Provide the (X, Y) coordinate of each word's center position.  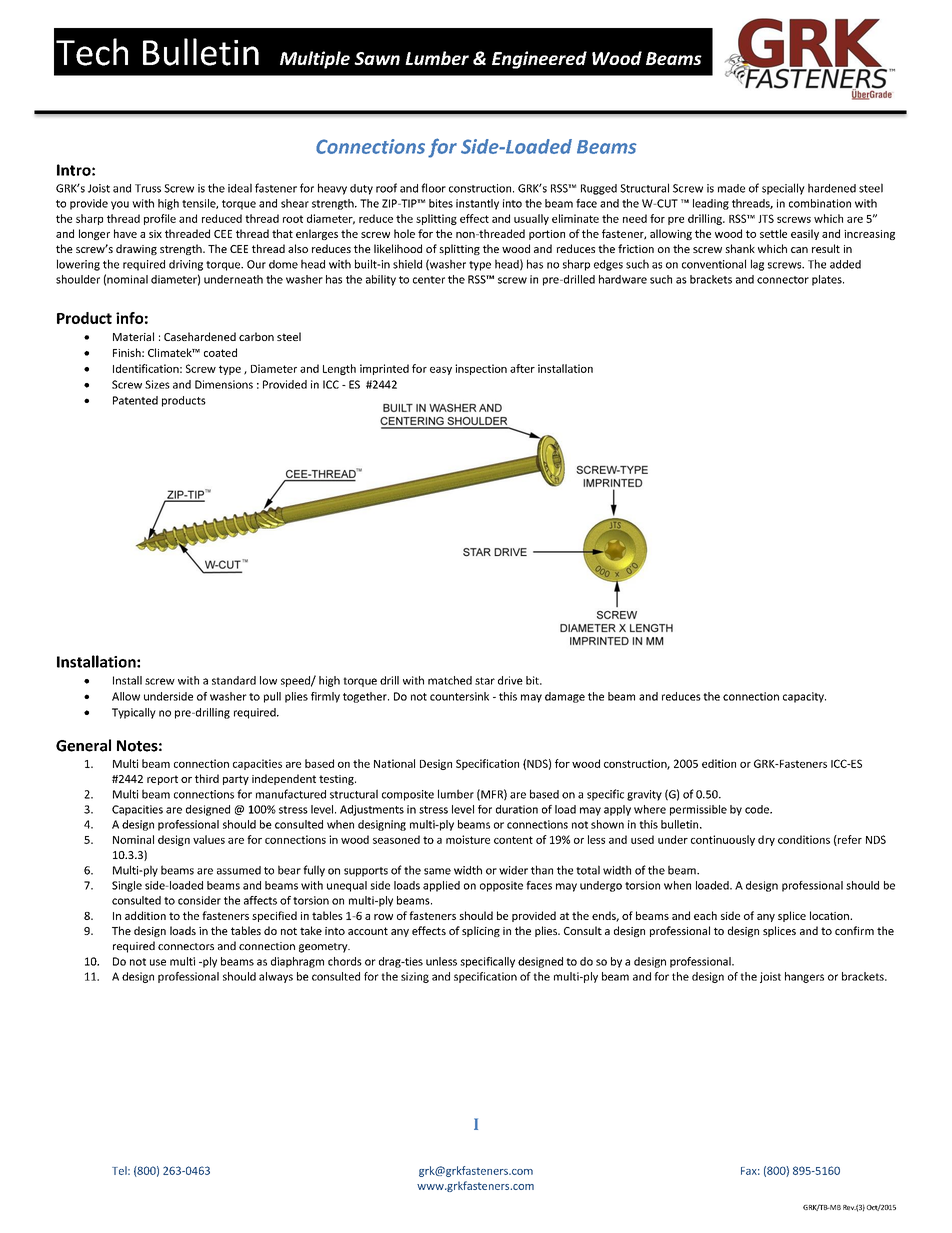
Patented (135, 400)
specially (783, 189)
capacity (804, 697)
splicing (481, 931)
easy (441, 371)
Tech (92, 52)
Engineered (539, 60)
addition (145, 915)
